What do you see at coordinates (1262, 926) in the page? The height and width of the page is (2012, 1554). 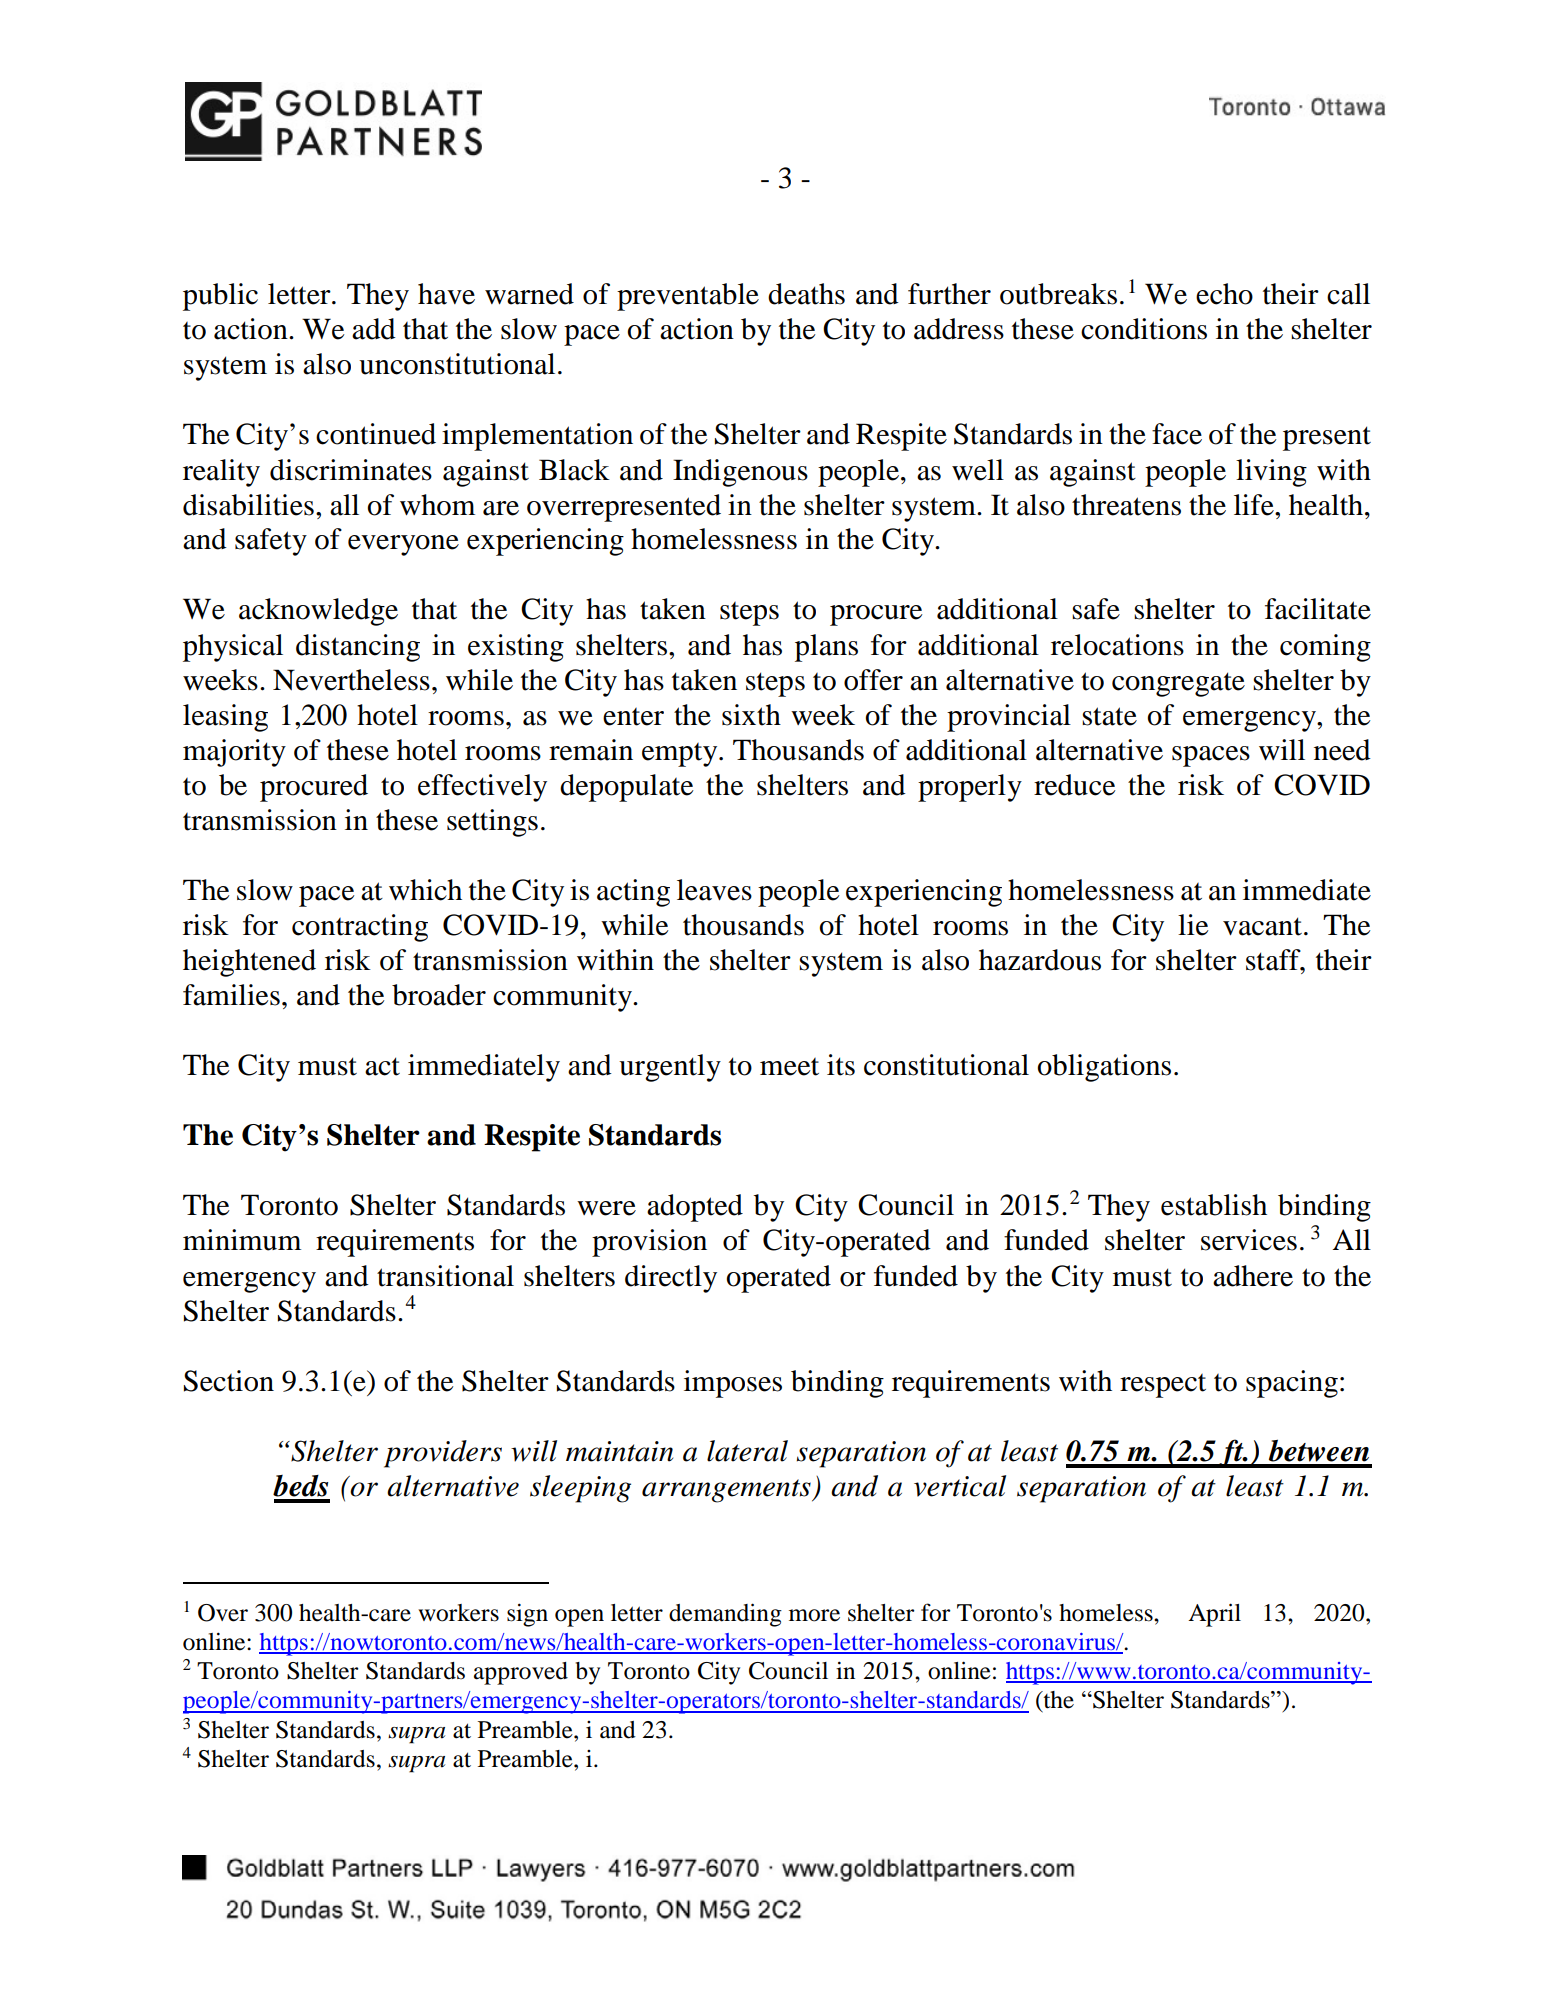 I see `vacant` at bounding box center [1262, 926].
